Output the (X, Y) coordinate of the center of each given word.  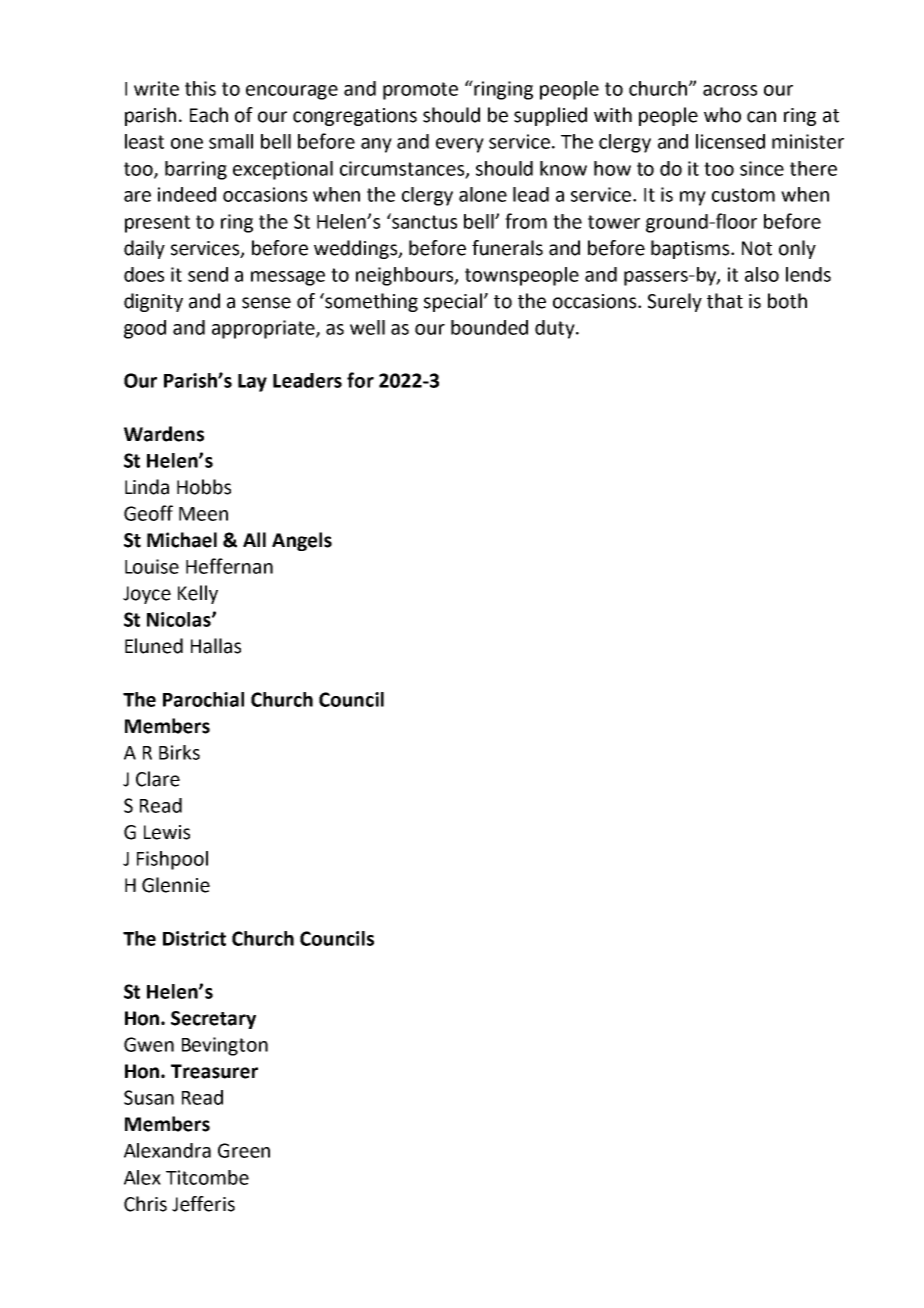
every (460, 145)
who (722, 115)
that (725, 301)
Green (244, 1150)
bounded (489, 327)
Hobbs (204, 487)
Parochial (203, 699)
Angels (302, 541)
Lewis (167, 832)
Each (209, 115)
